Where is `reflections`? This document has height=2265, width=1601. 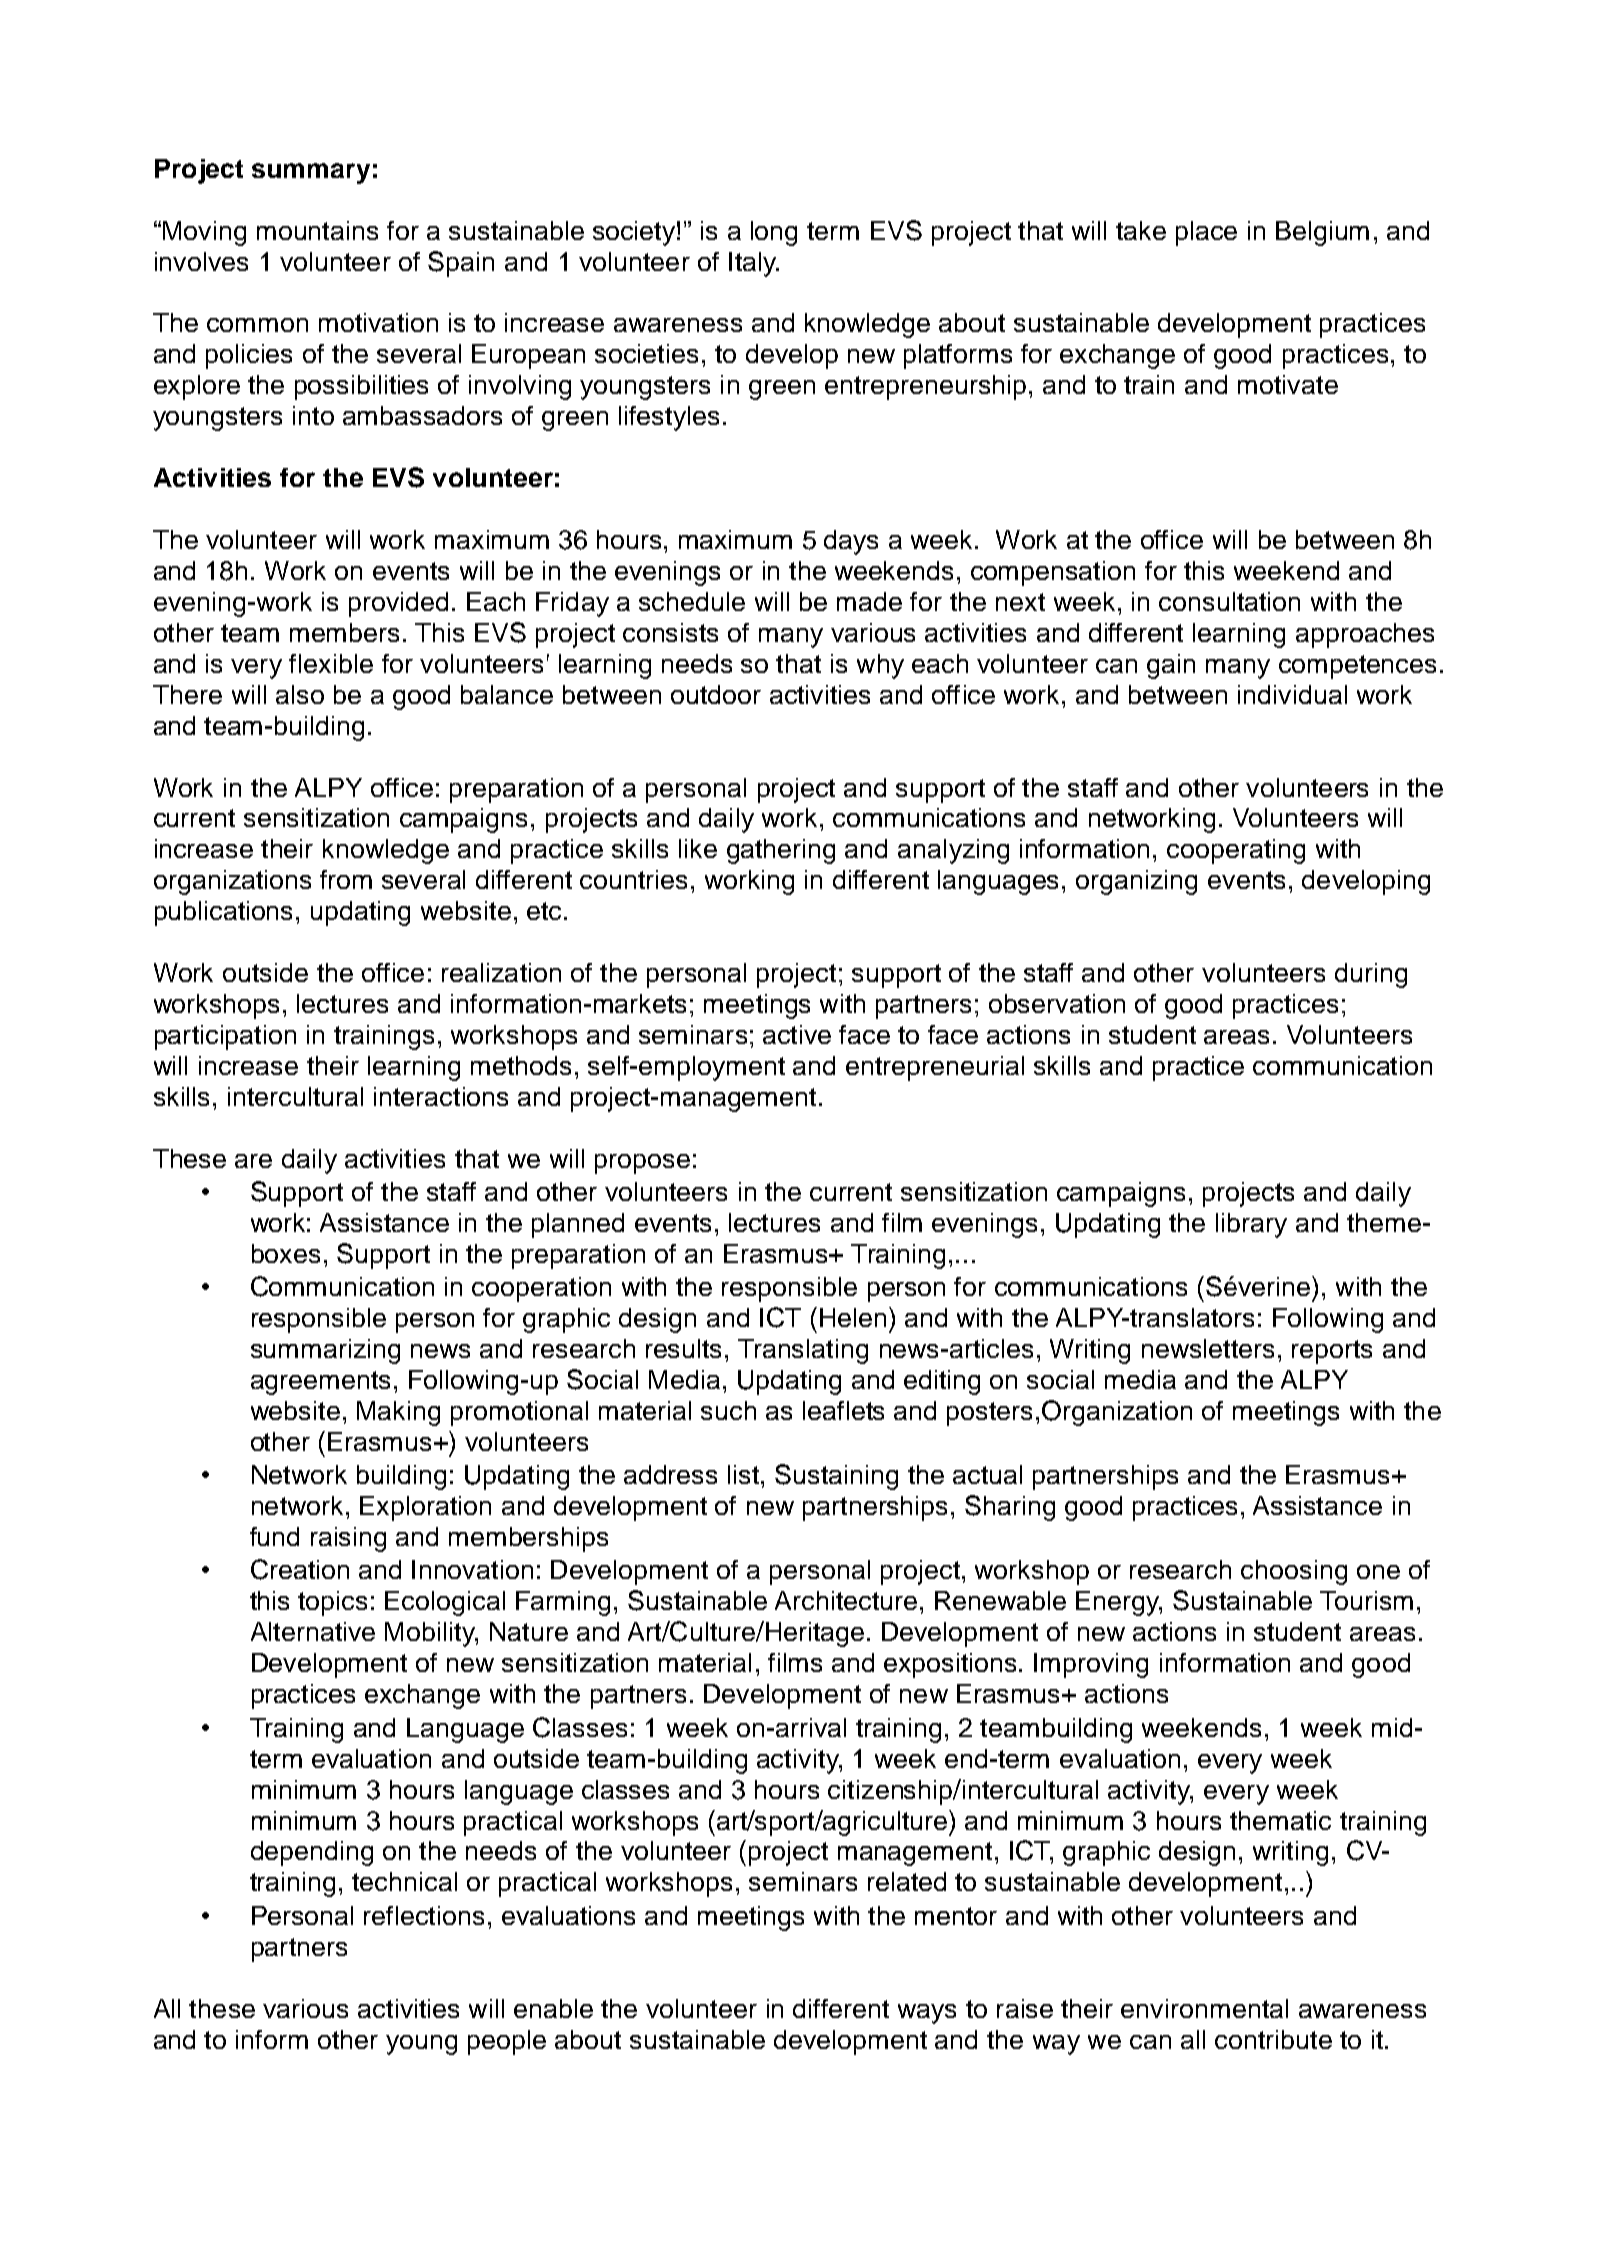 reflections is located at coordinates (424, 1915).
